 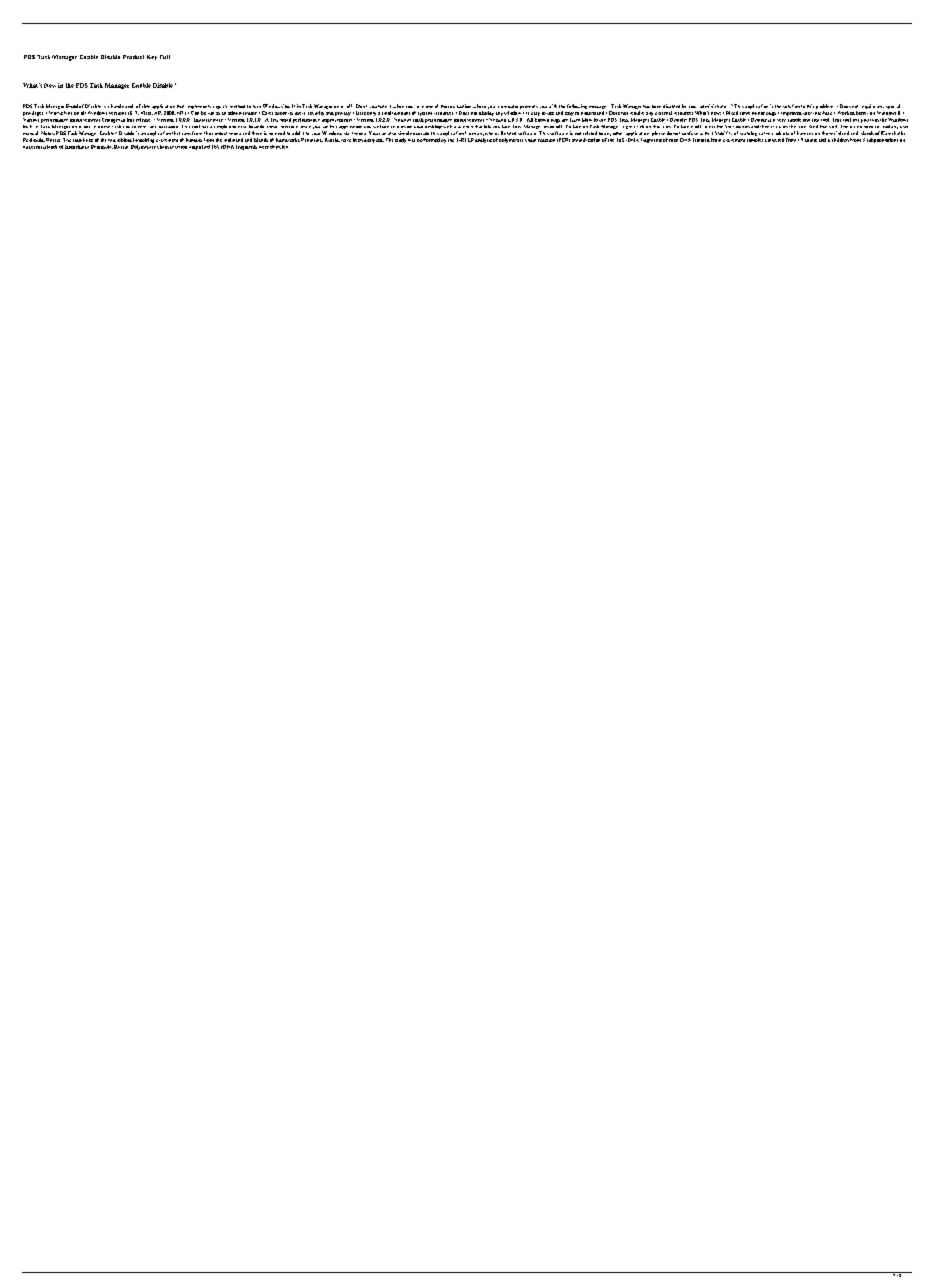 I want to click on Key, so click(x=152, y=57).
